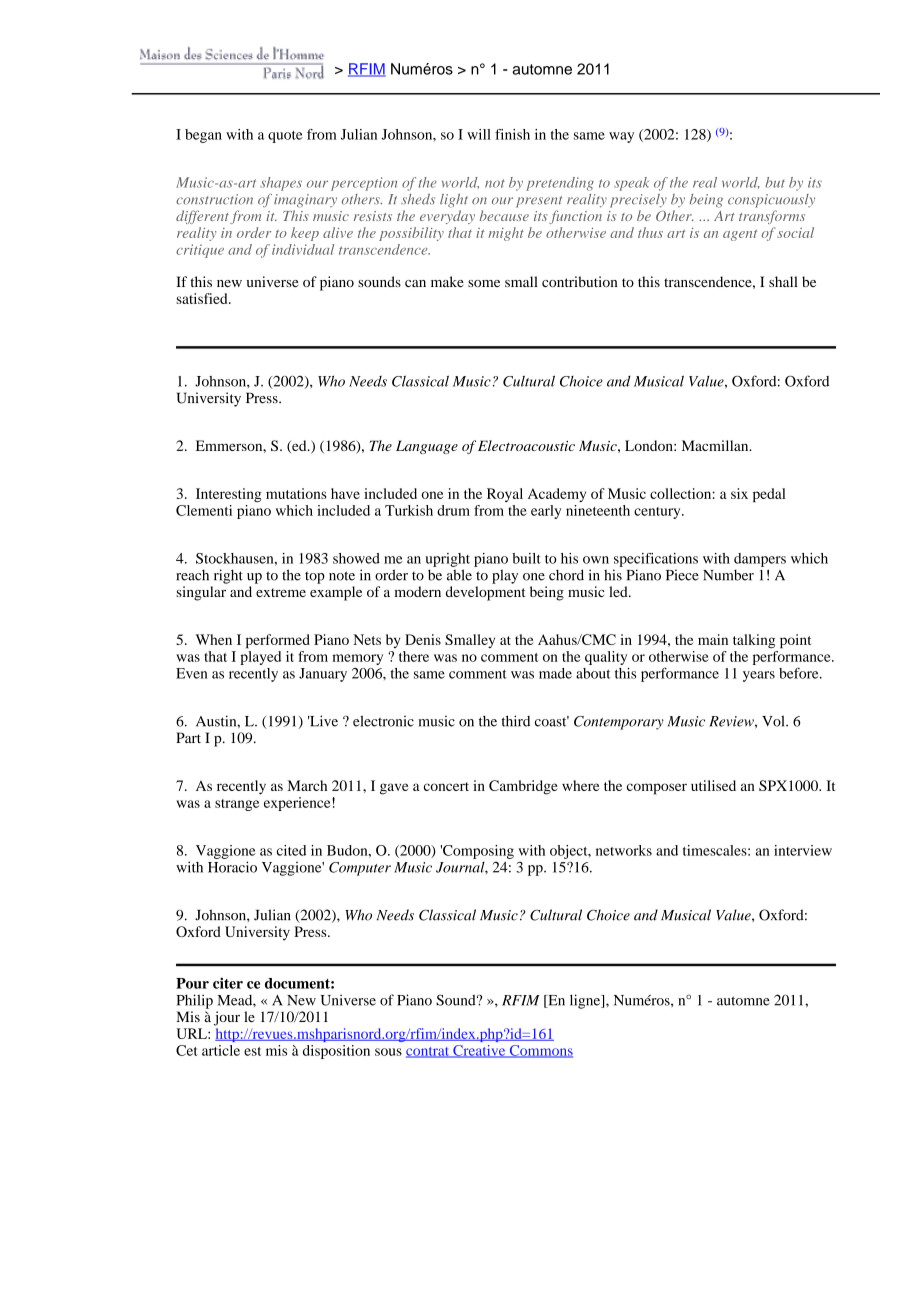 The height and width of the document is (1308, 924). What do you see at coordinates (221, 1050) in the document?
I see `article` at bounding box center [221, 1050].
